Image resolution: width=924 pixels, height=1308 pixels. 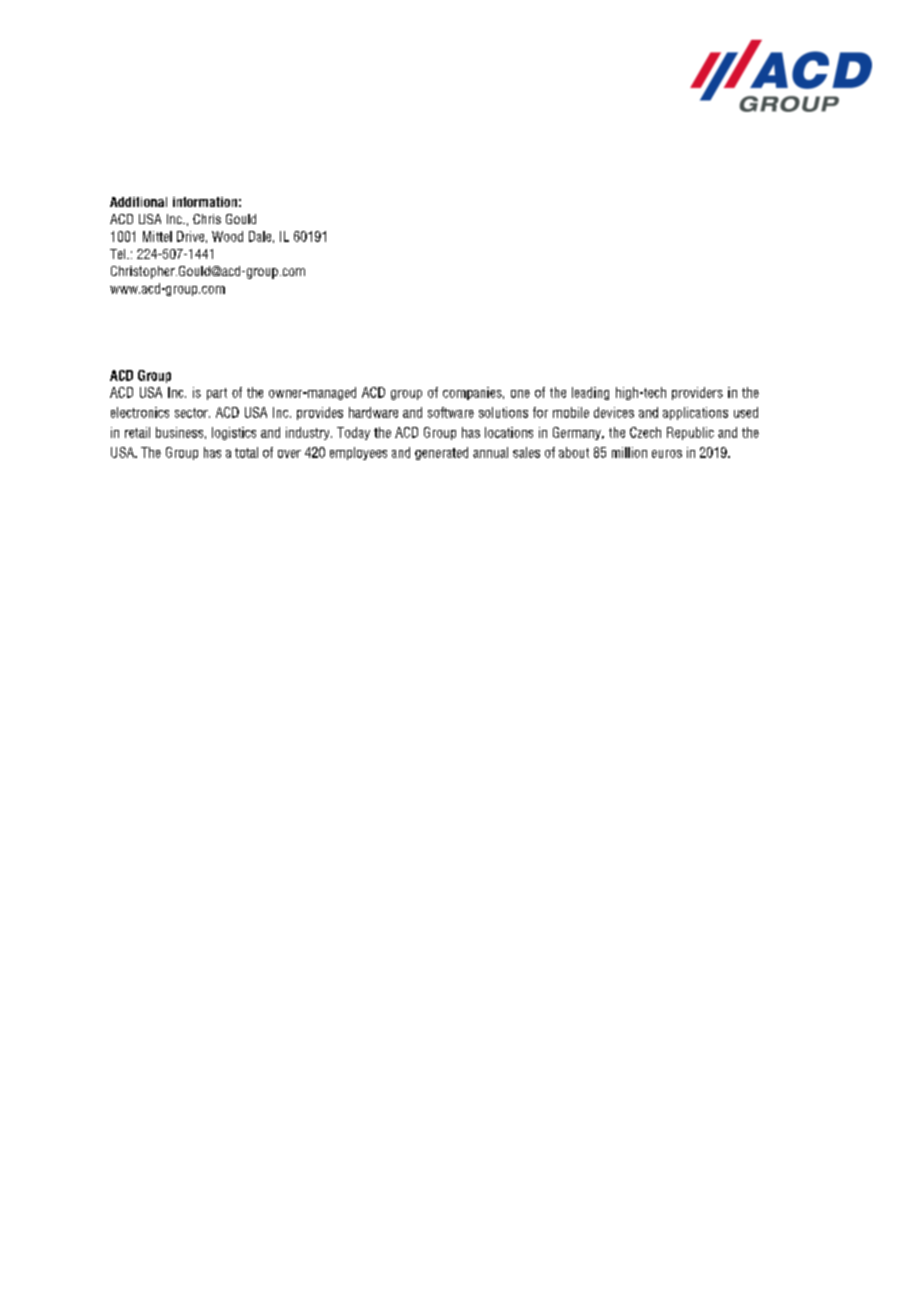 What do you see at coordinates (697, 393) in the page?
I see `providers` at bounding box center [697, 393].
